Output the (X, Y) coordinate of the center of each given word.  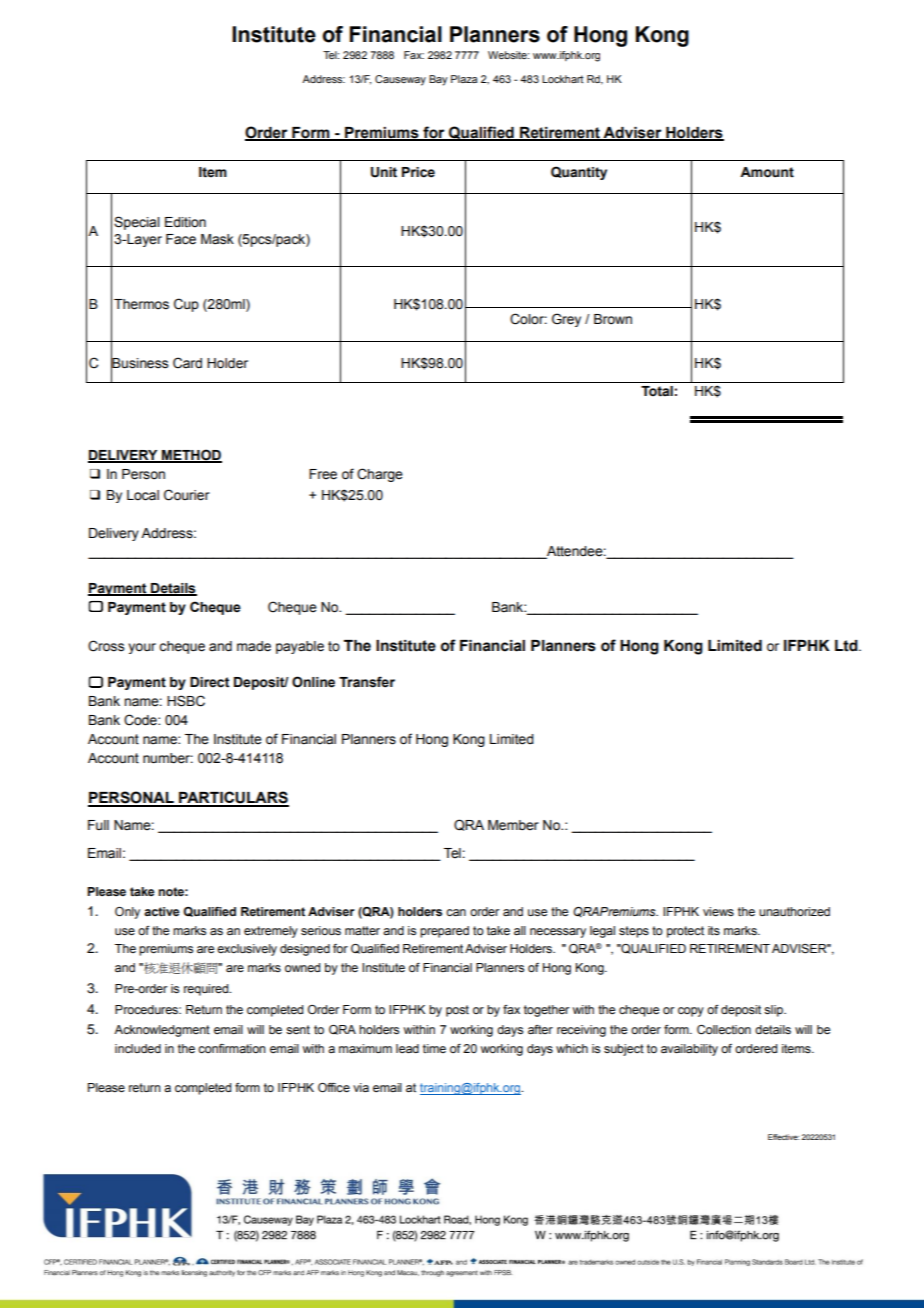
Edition (185, 222)
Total (657, 391)
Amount (767, 172)
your (142, 648)
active (161, 911)
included (138, 1048)
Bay (438, 80)
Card (187, 363)
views (718, 911)
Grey (566, 320)
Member (513, 825)
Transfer (367, 682)
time (434, 1048)
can (456, 912)
